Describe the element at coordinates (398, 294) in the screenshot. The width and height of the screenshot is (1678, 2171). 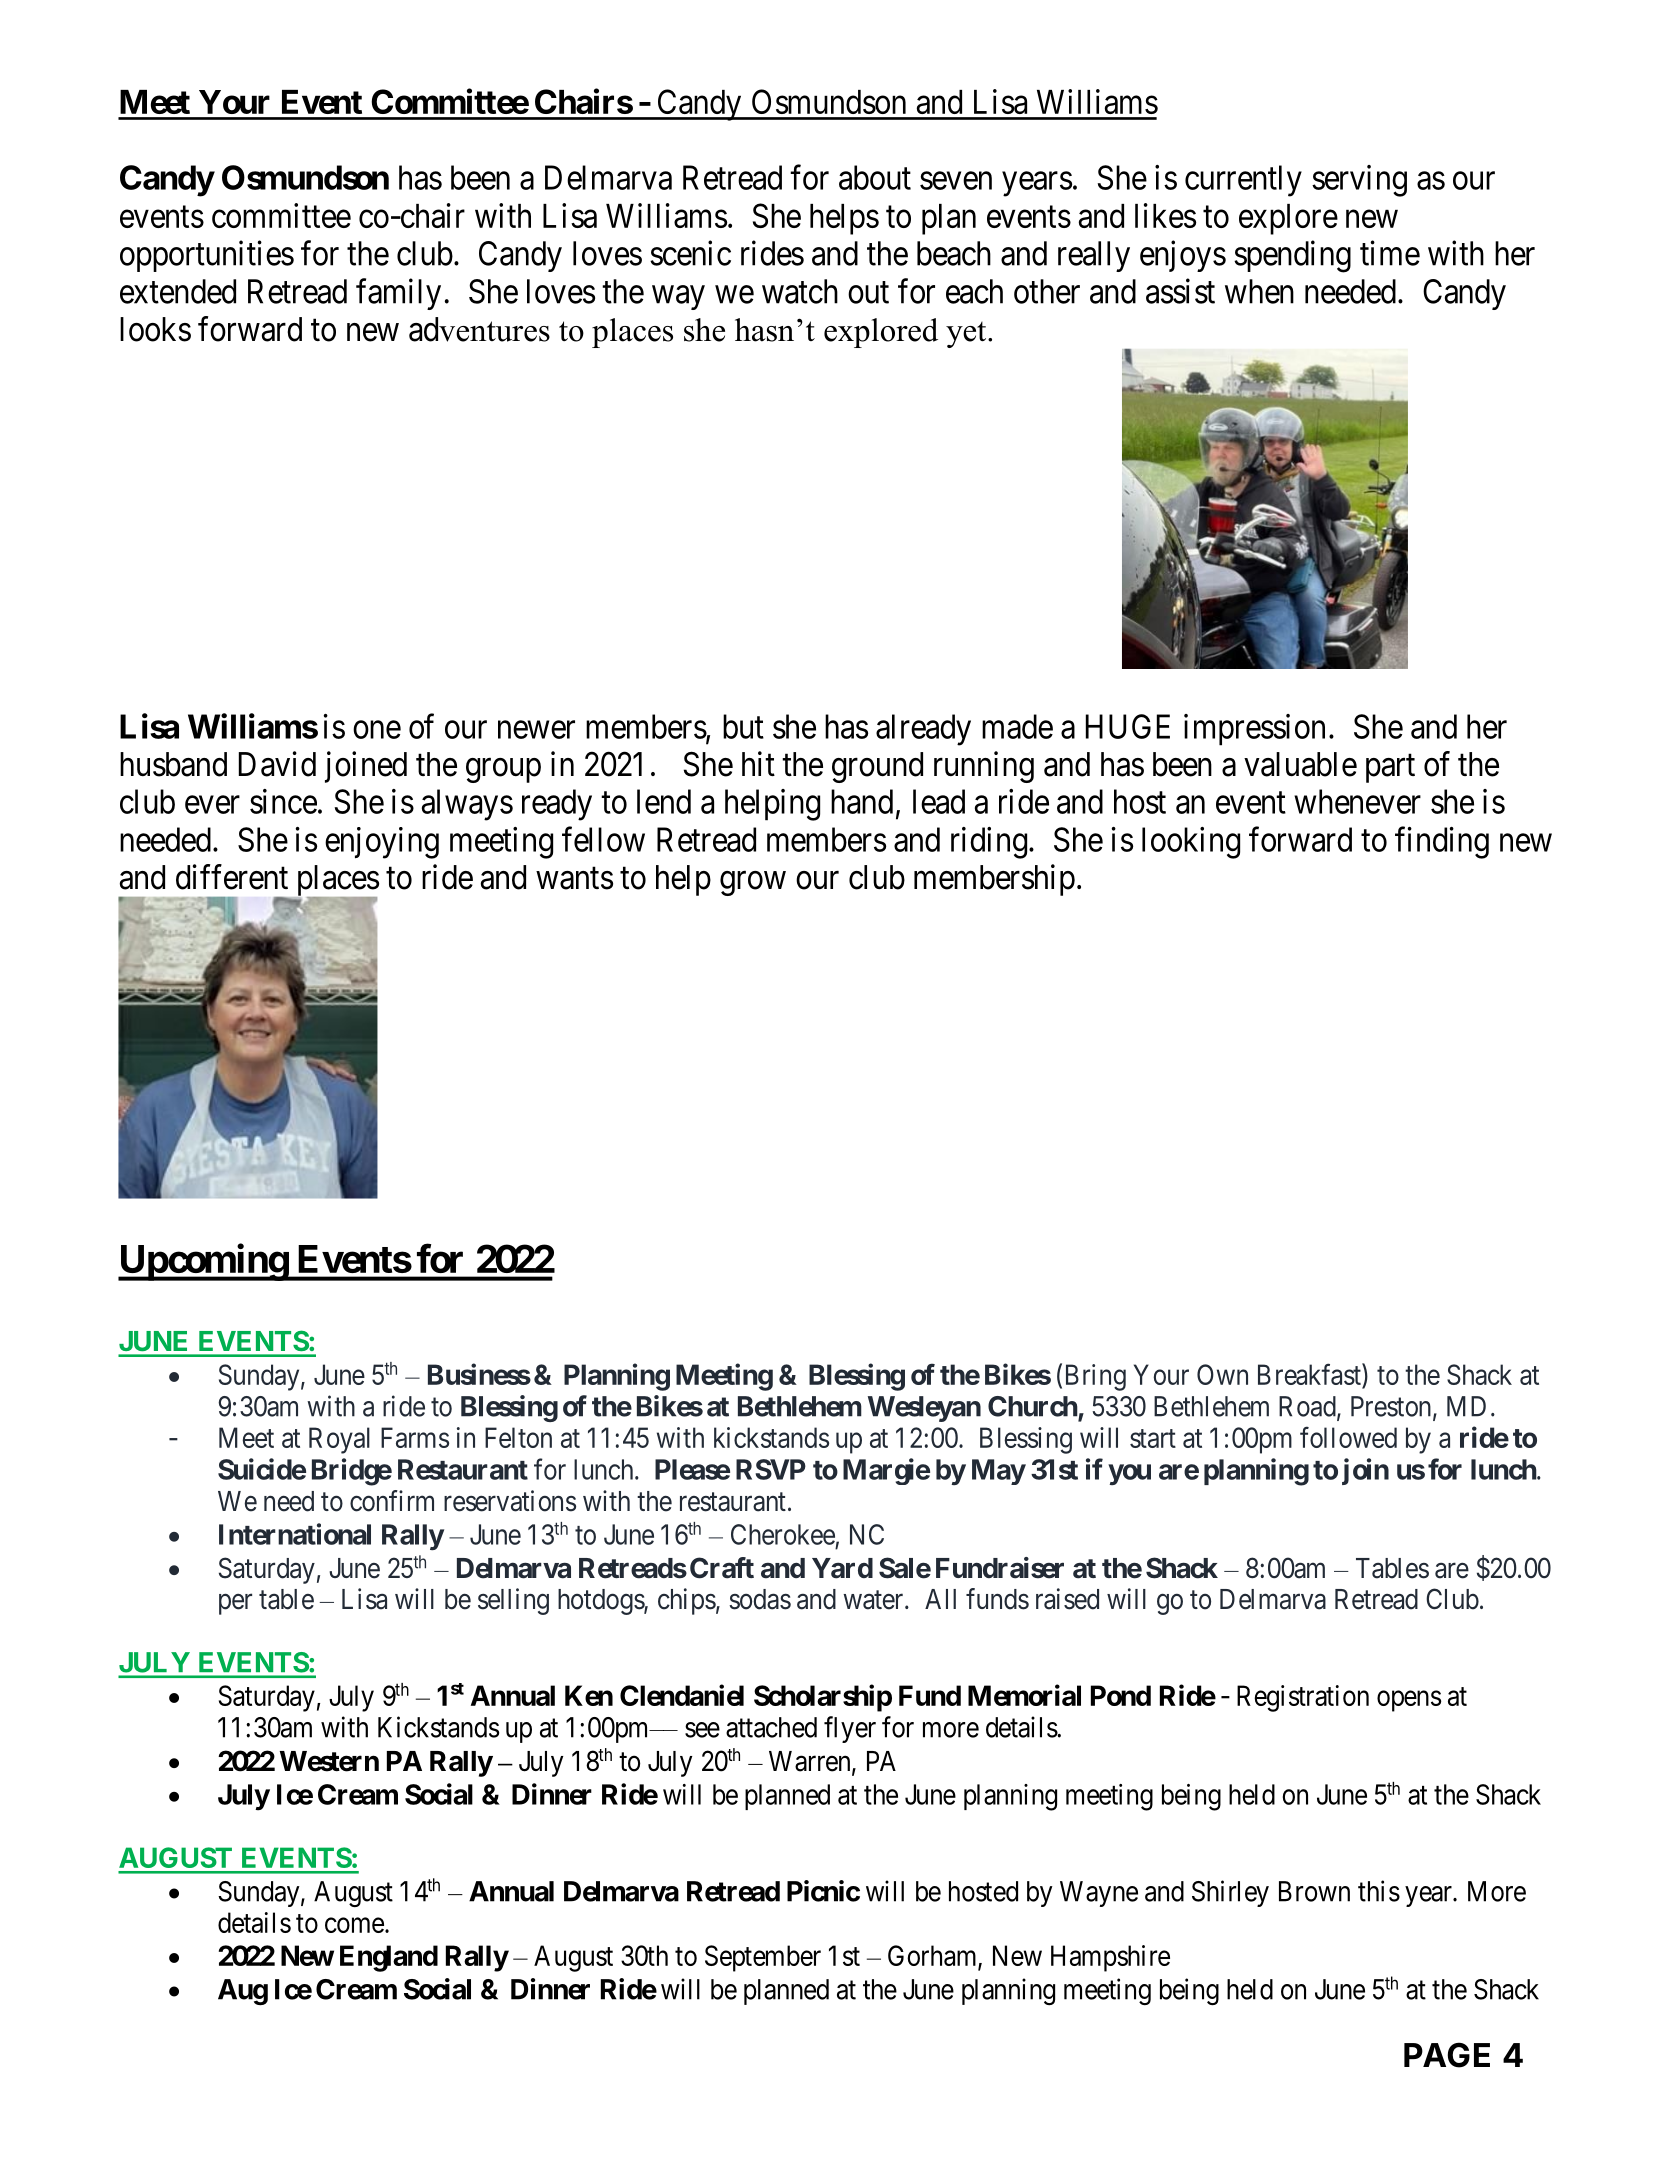
I see `family` at that location.
